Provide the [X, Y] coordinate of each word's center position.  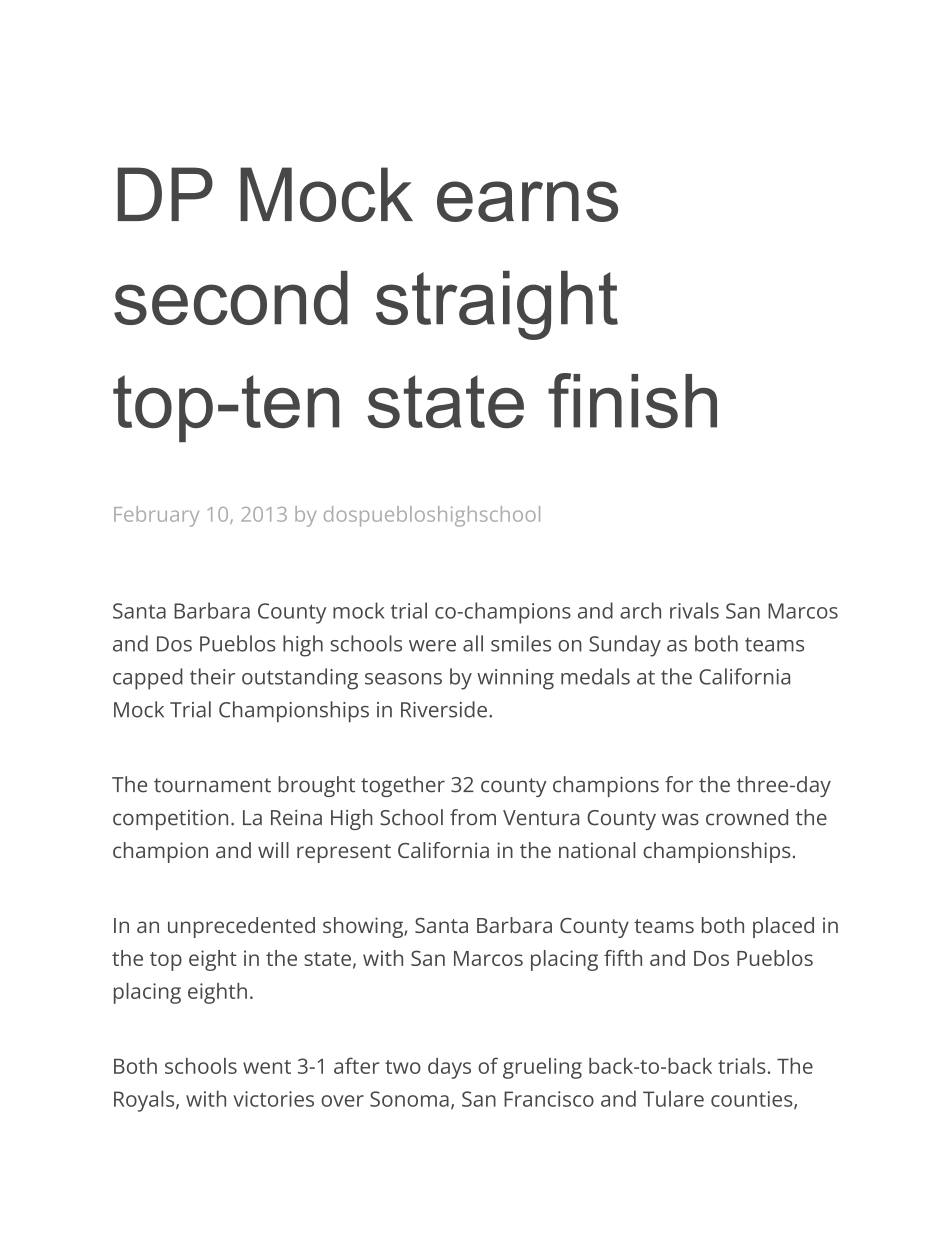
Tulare [673, 1098]
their [212, 676]
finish [632, 400]
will [273, 850]
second [231, 298]
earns [527, 201]
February [156, 516]
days [449, 1068]
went [267, 1067]
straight [497, 305]
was [680, 819]
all [473, 643]
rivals [694, 610]
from [473, 817]
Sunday [625, 646]
